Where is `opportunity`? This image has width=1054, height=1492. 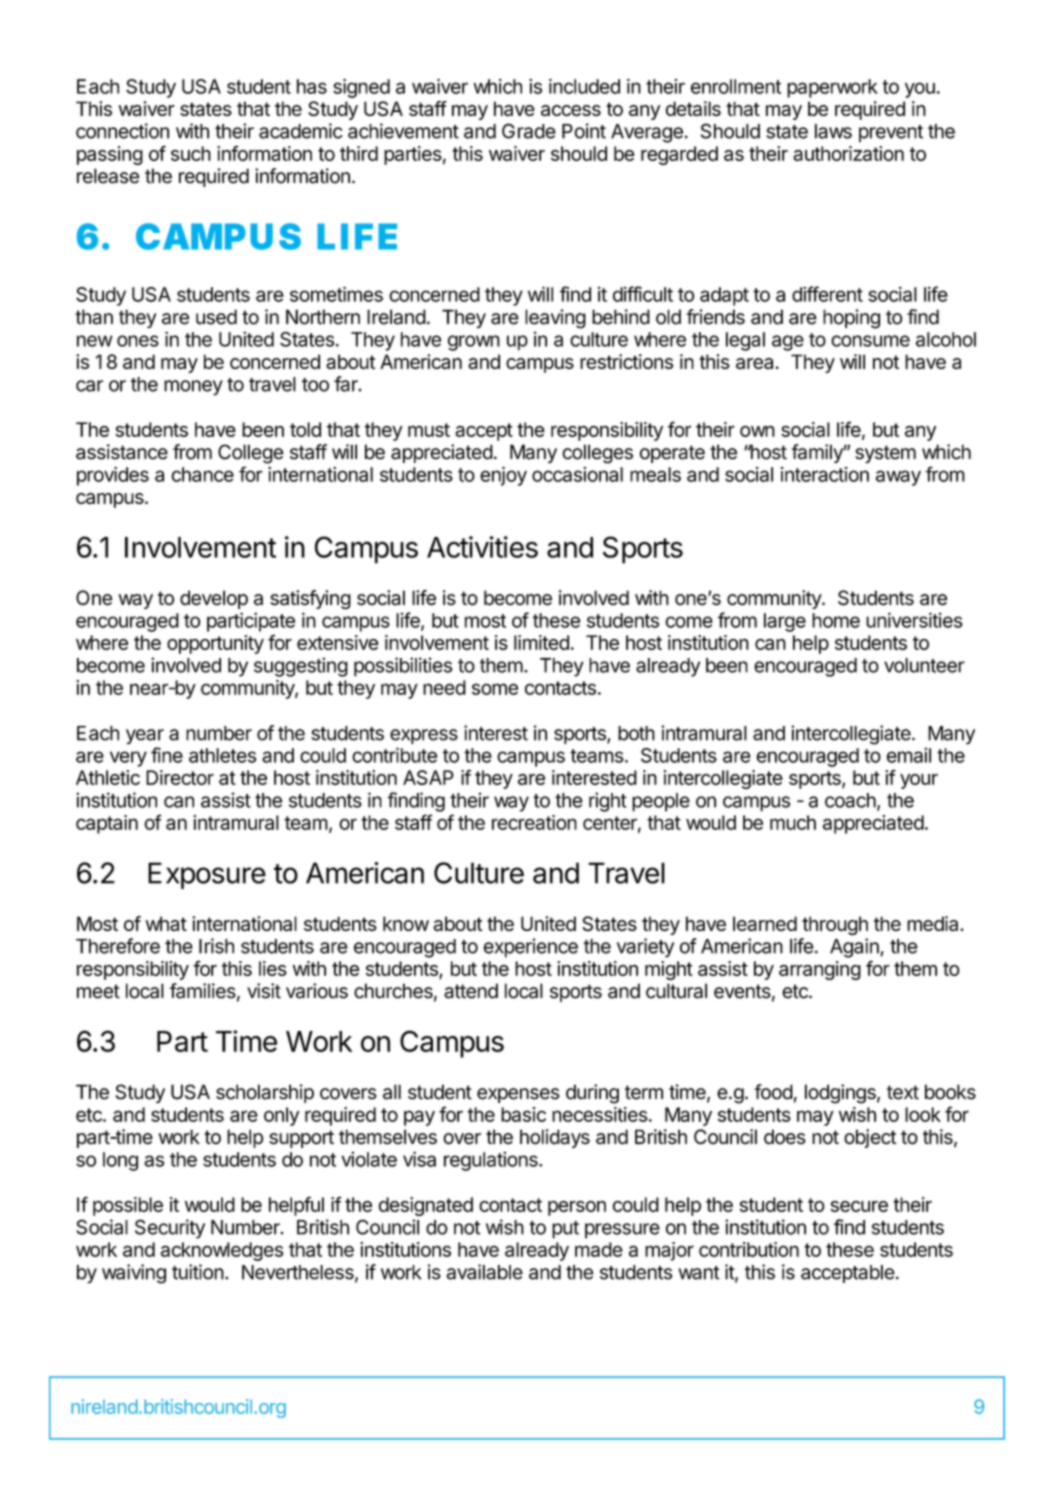 opportunity is located at coordinates (215, 644).
